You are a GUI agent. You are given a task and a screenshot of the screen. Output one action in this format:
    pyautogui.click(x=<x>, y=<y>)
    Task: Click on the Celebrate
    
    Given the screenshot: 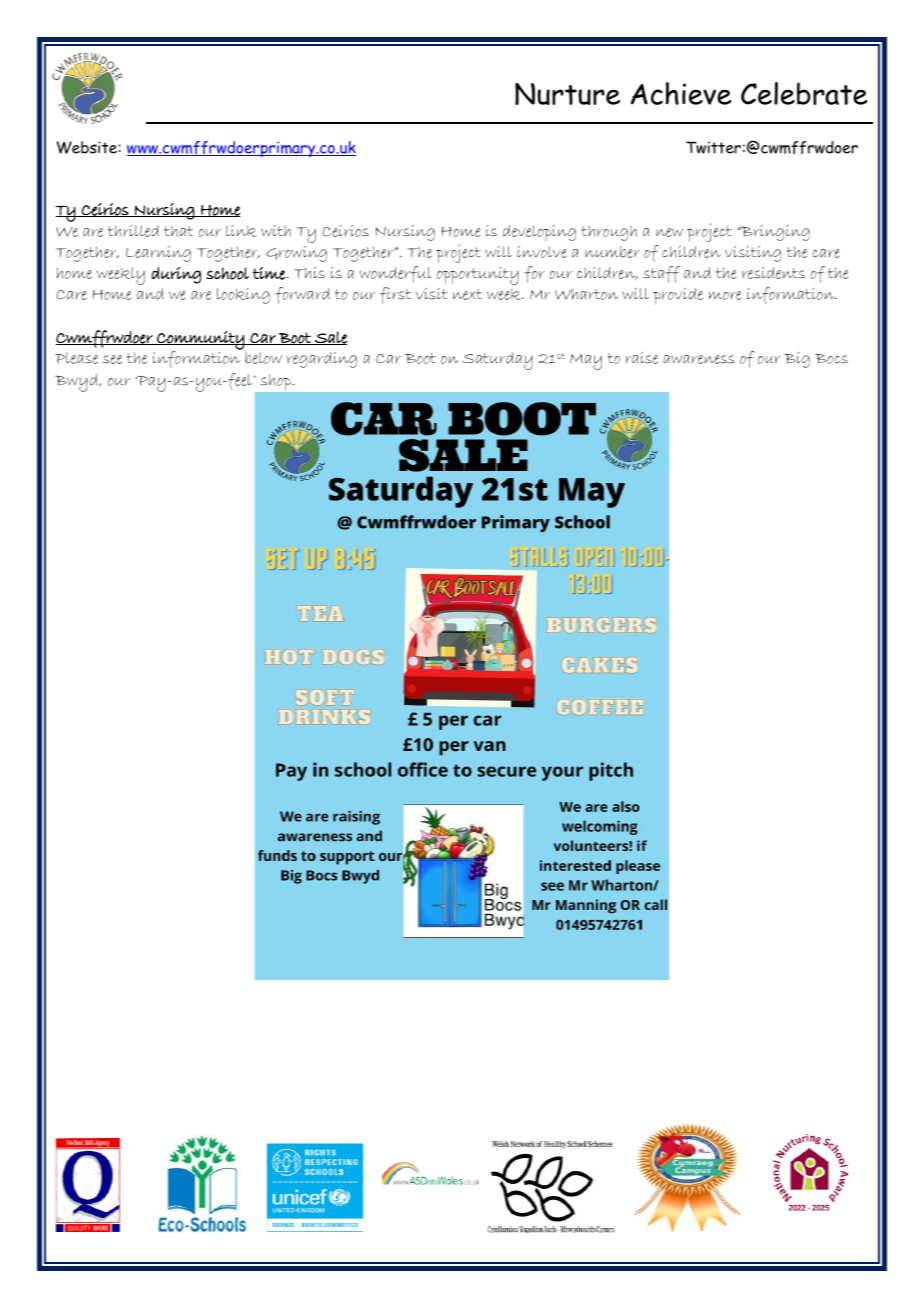 What is the action you would take?
    pyautogui.click(x=804, y=93)
